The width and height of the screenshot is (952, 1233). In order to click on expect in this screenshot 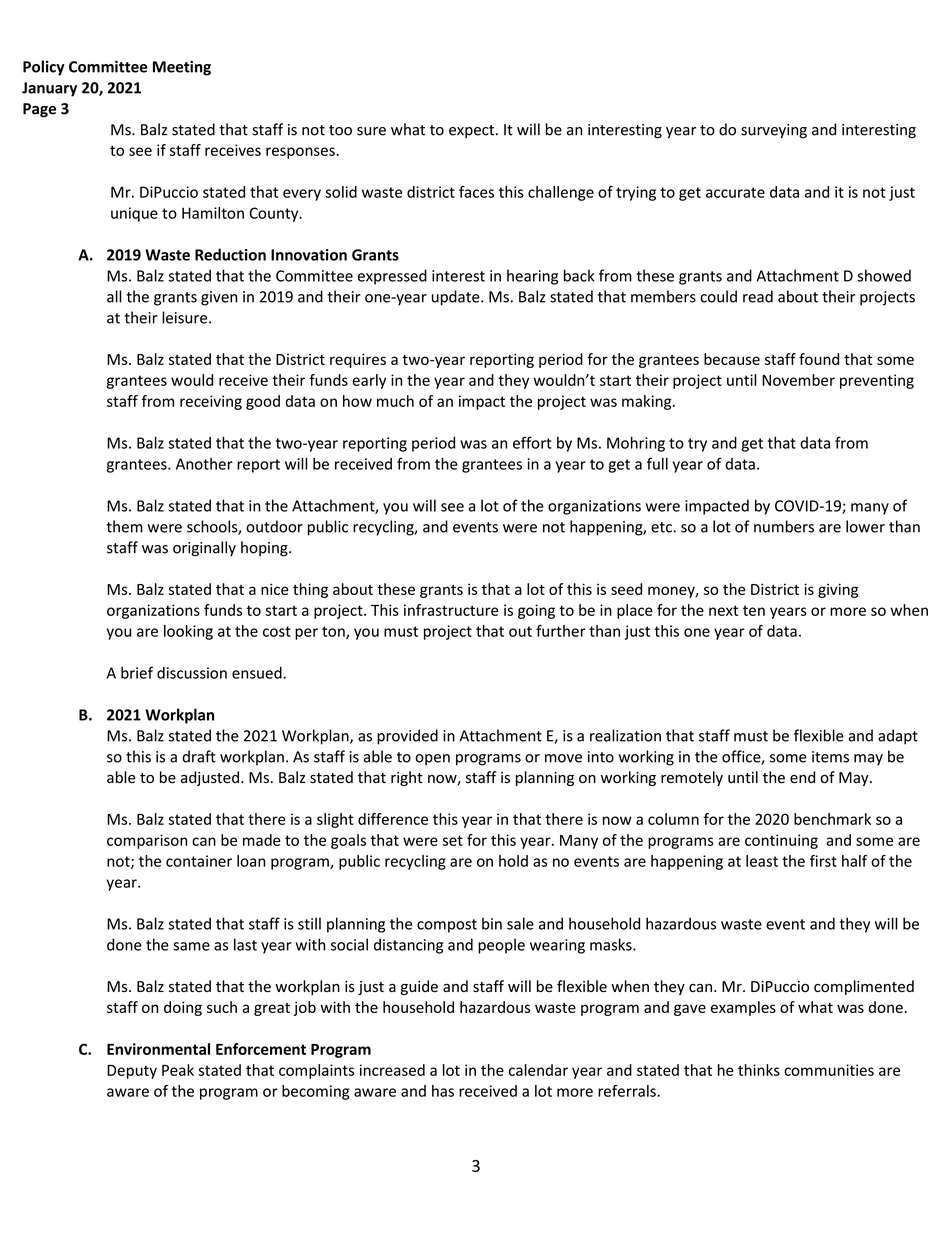, I will do `click(473, 131)`.
